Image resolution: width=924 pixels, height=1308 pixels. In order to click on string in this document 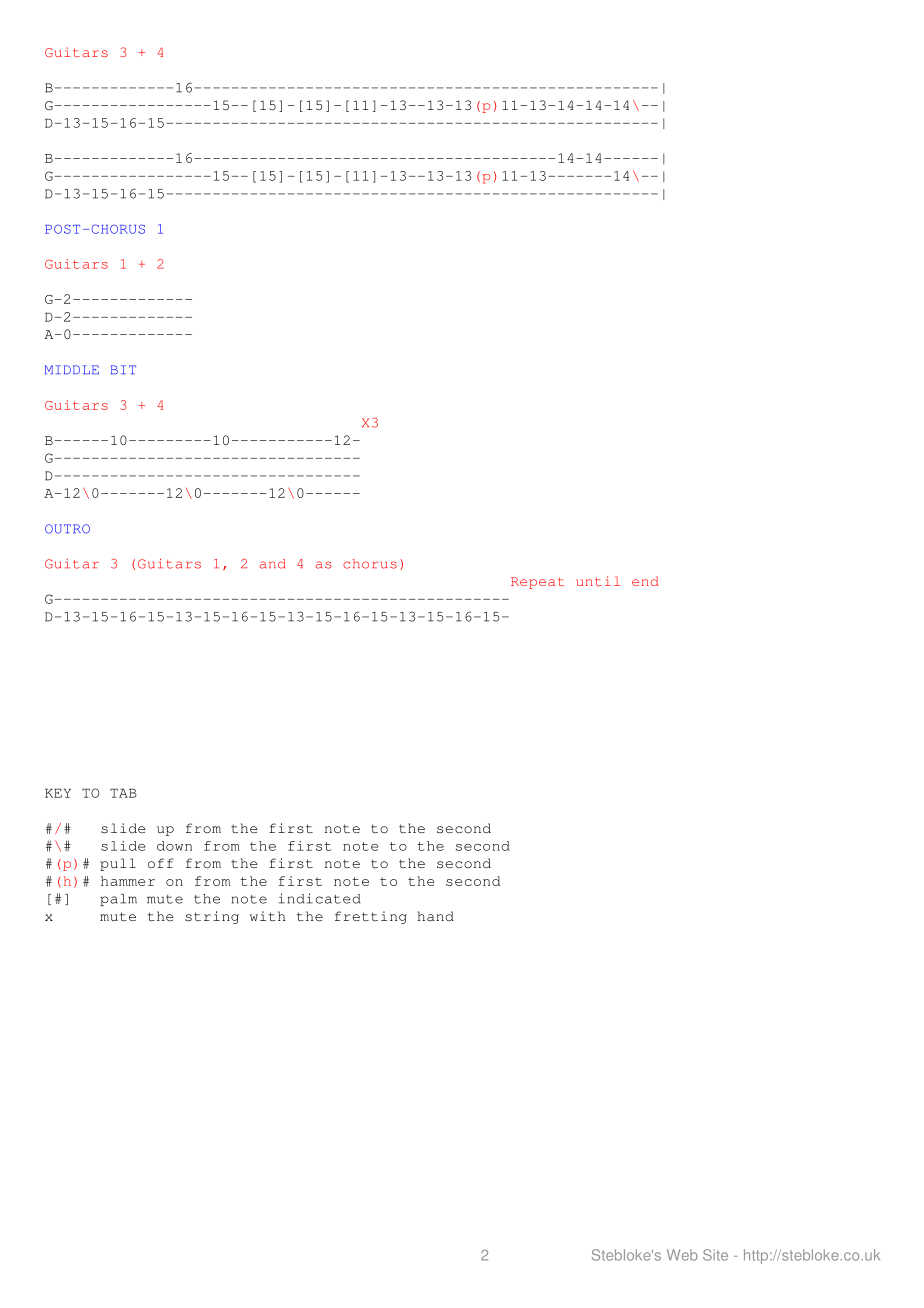, I will do `click(212, 917)`.
